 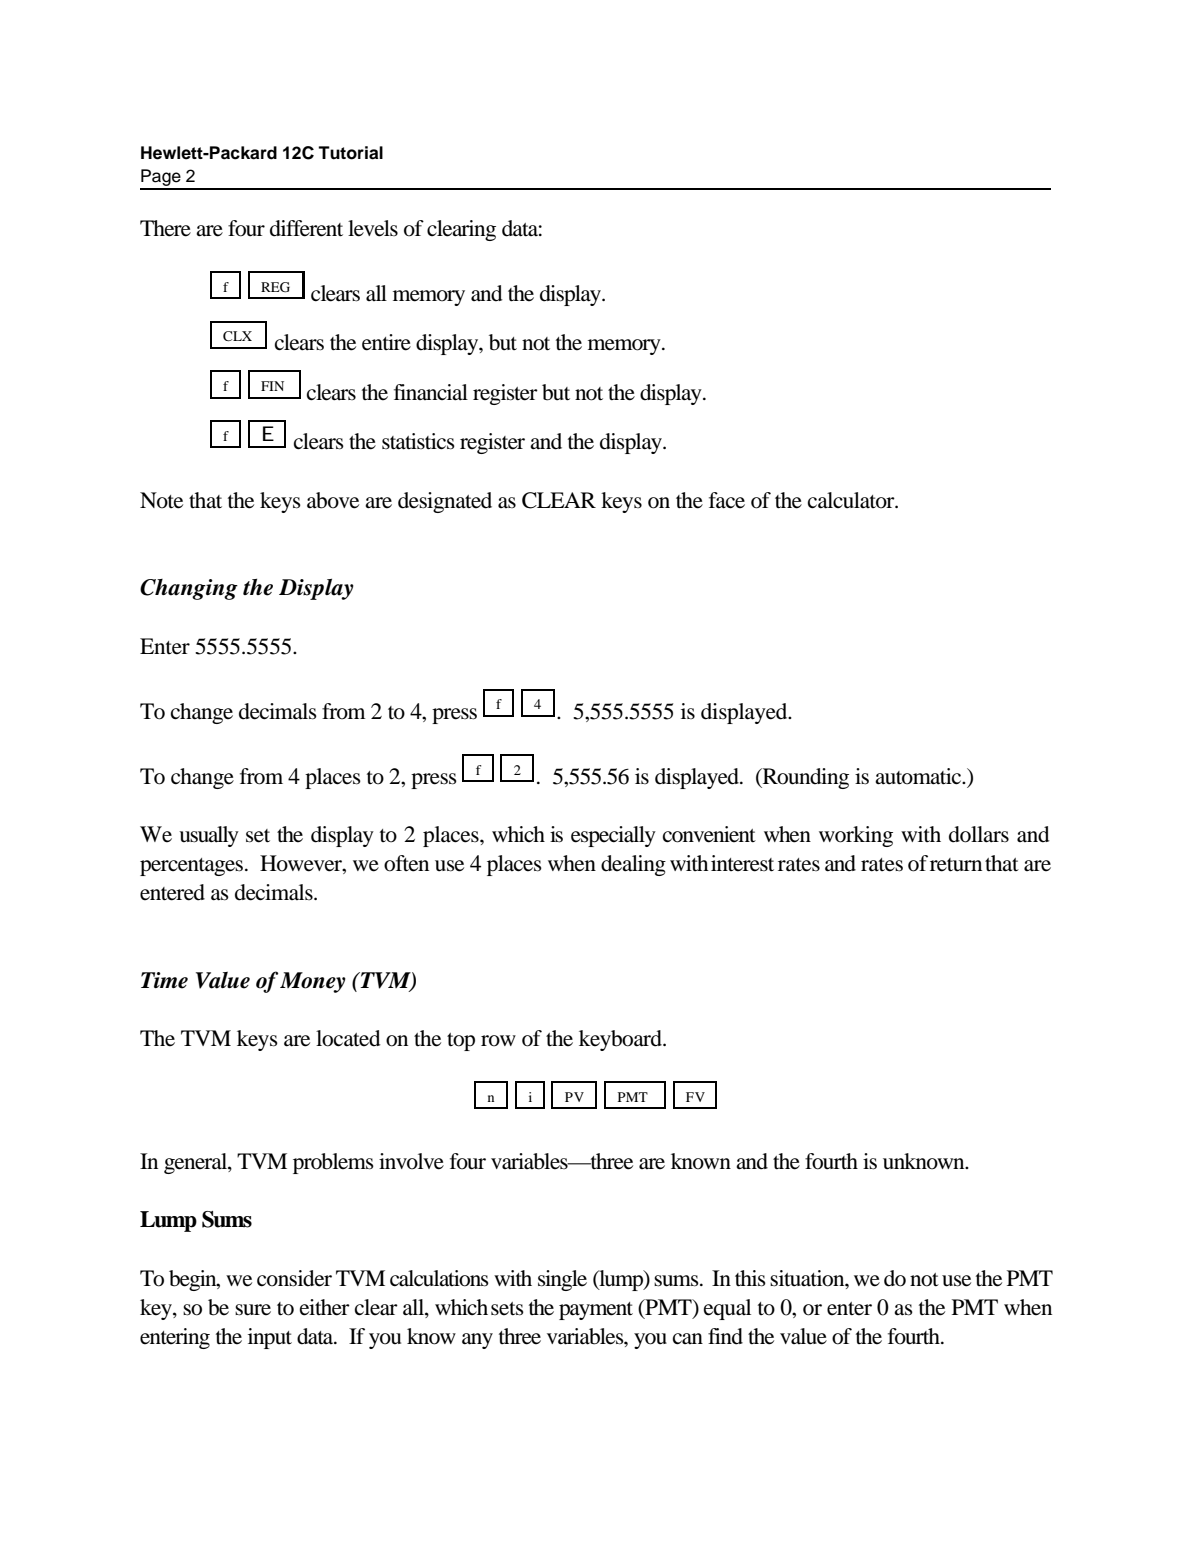 I want to click on designated, so click(x=445, y=502).
